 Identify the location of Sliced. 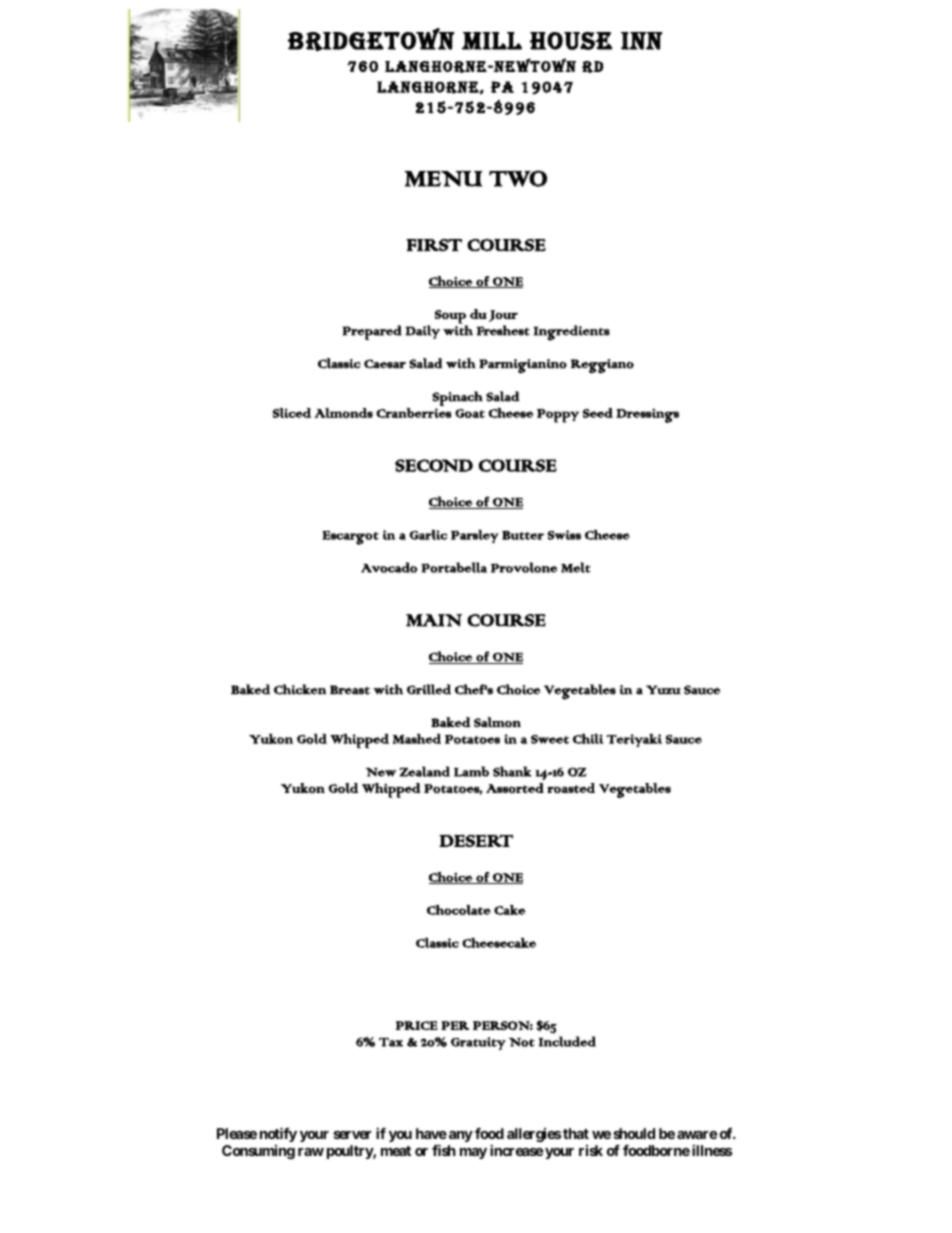
(292, 413).
